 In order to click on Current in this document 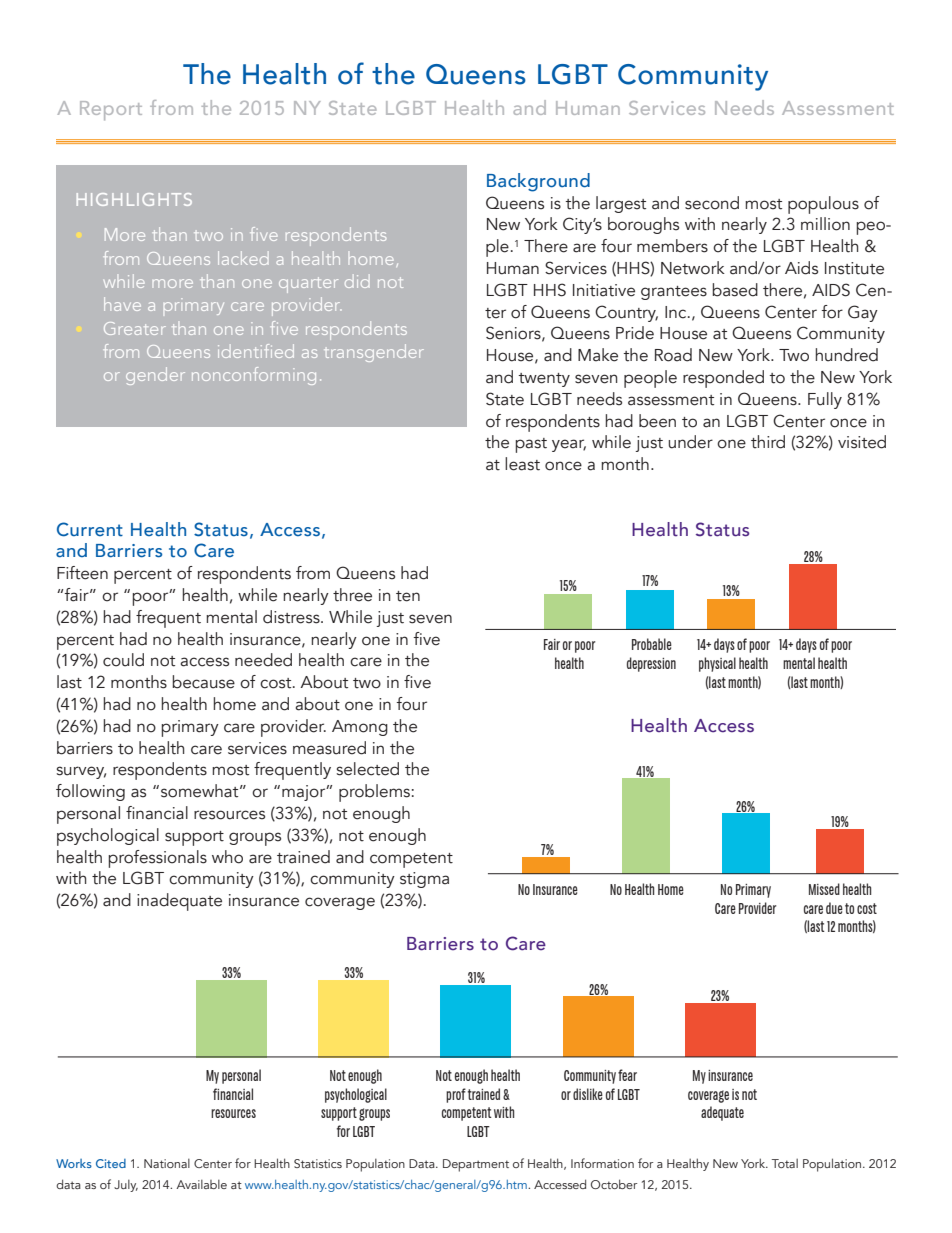, I will do `click(90, 529)`.
